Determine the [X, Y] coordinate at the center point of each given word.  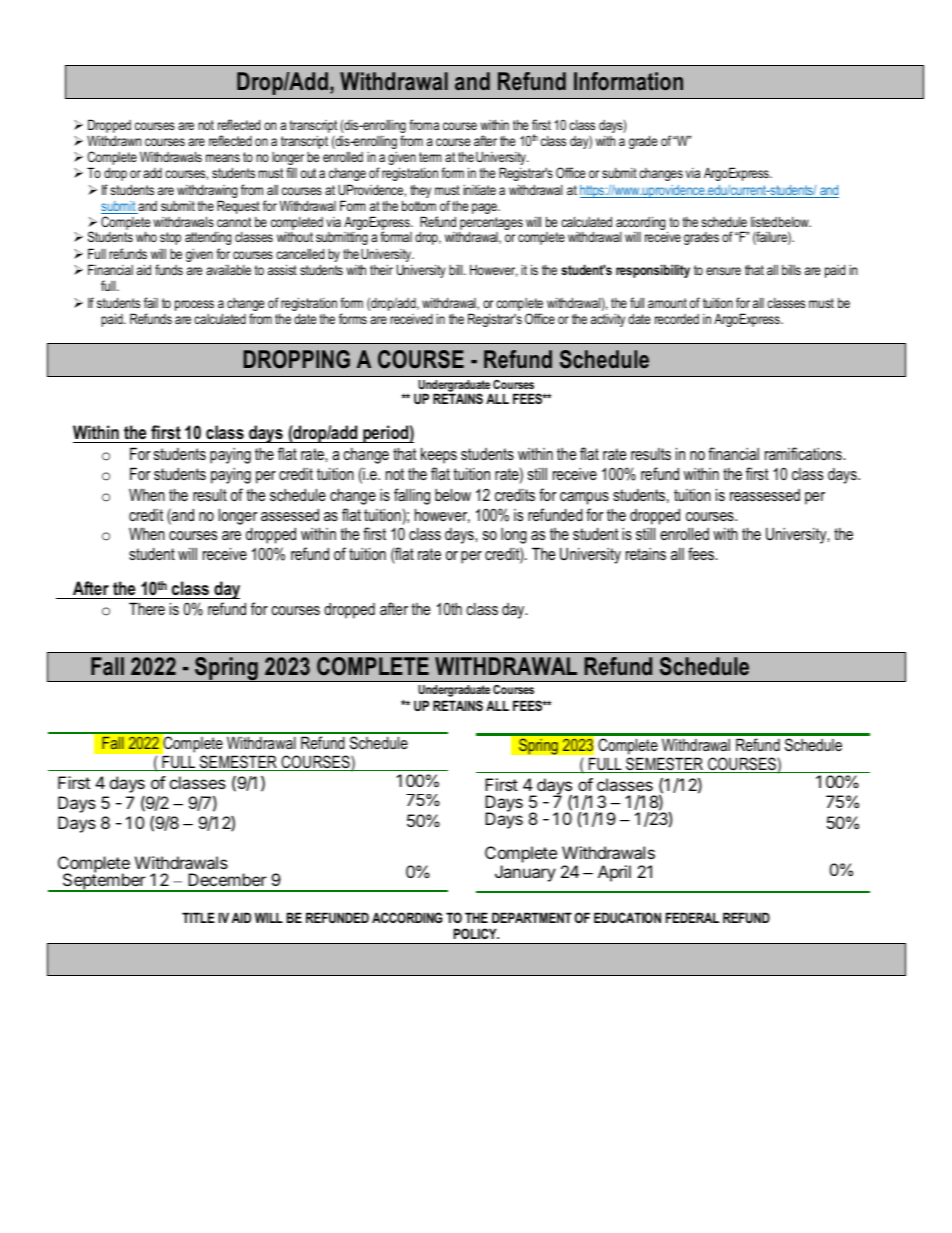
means [223, 158]
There [147, 608]
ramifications [804, 453]
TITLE [198, 917]
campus [584, 498]
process [194, 305]
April [614, 873]
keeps [439, 455]
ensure [723, 271]
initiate [479, 190]
